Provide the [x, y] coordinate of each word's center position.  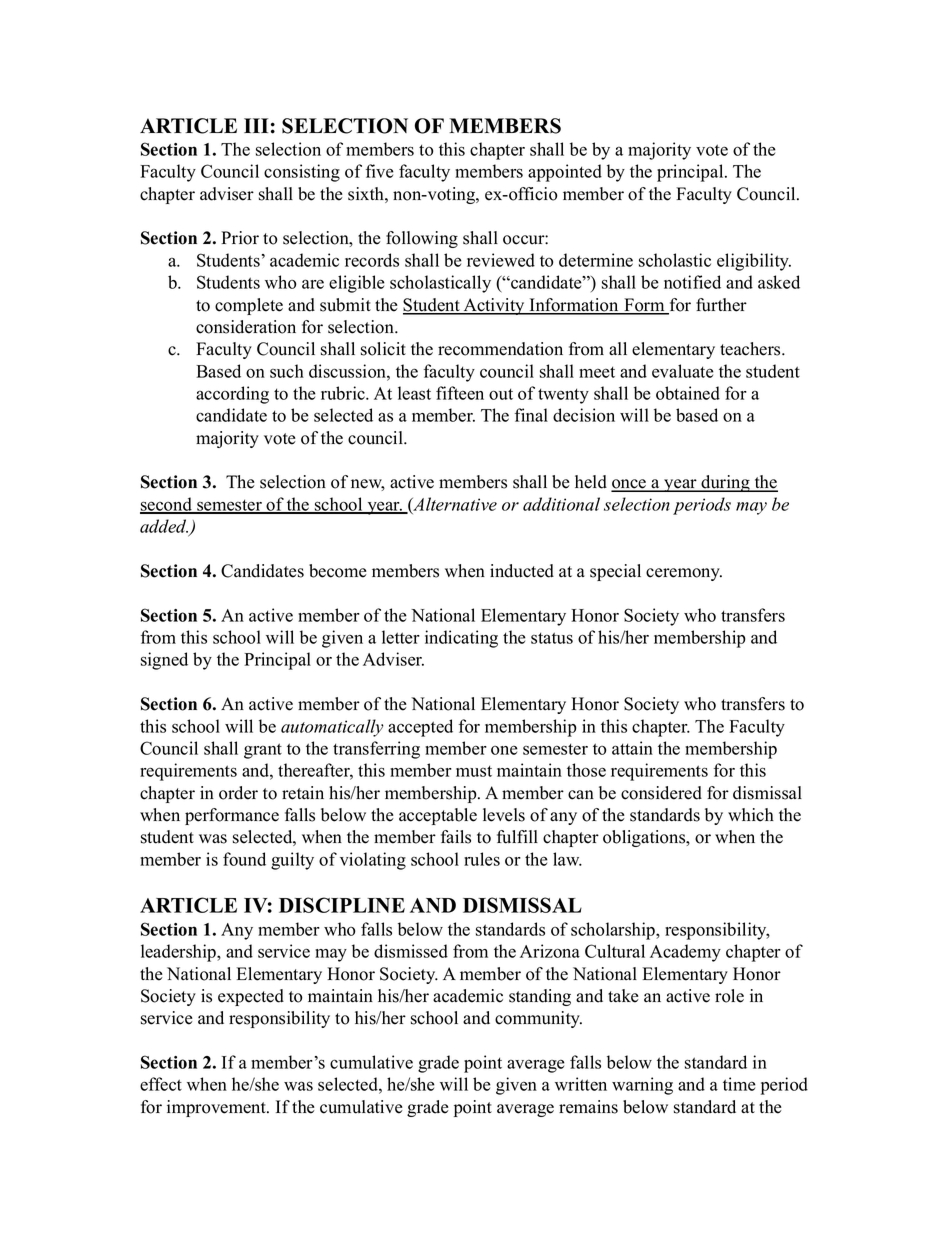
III [256, 125]
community [538, 1019]
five [380, 171]
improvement [217, 1108]
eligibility [754, 262]
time [739, 1084]
